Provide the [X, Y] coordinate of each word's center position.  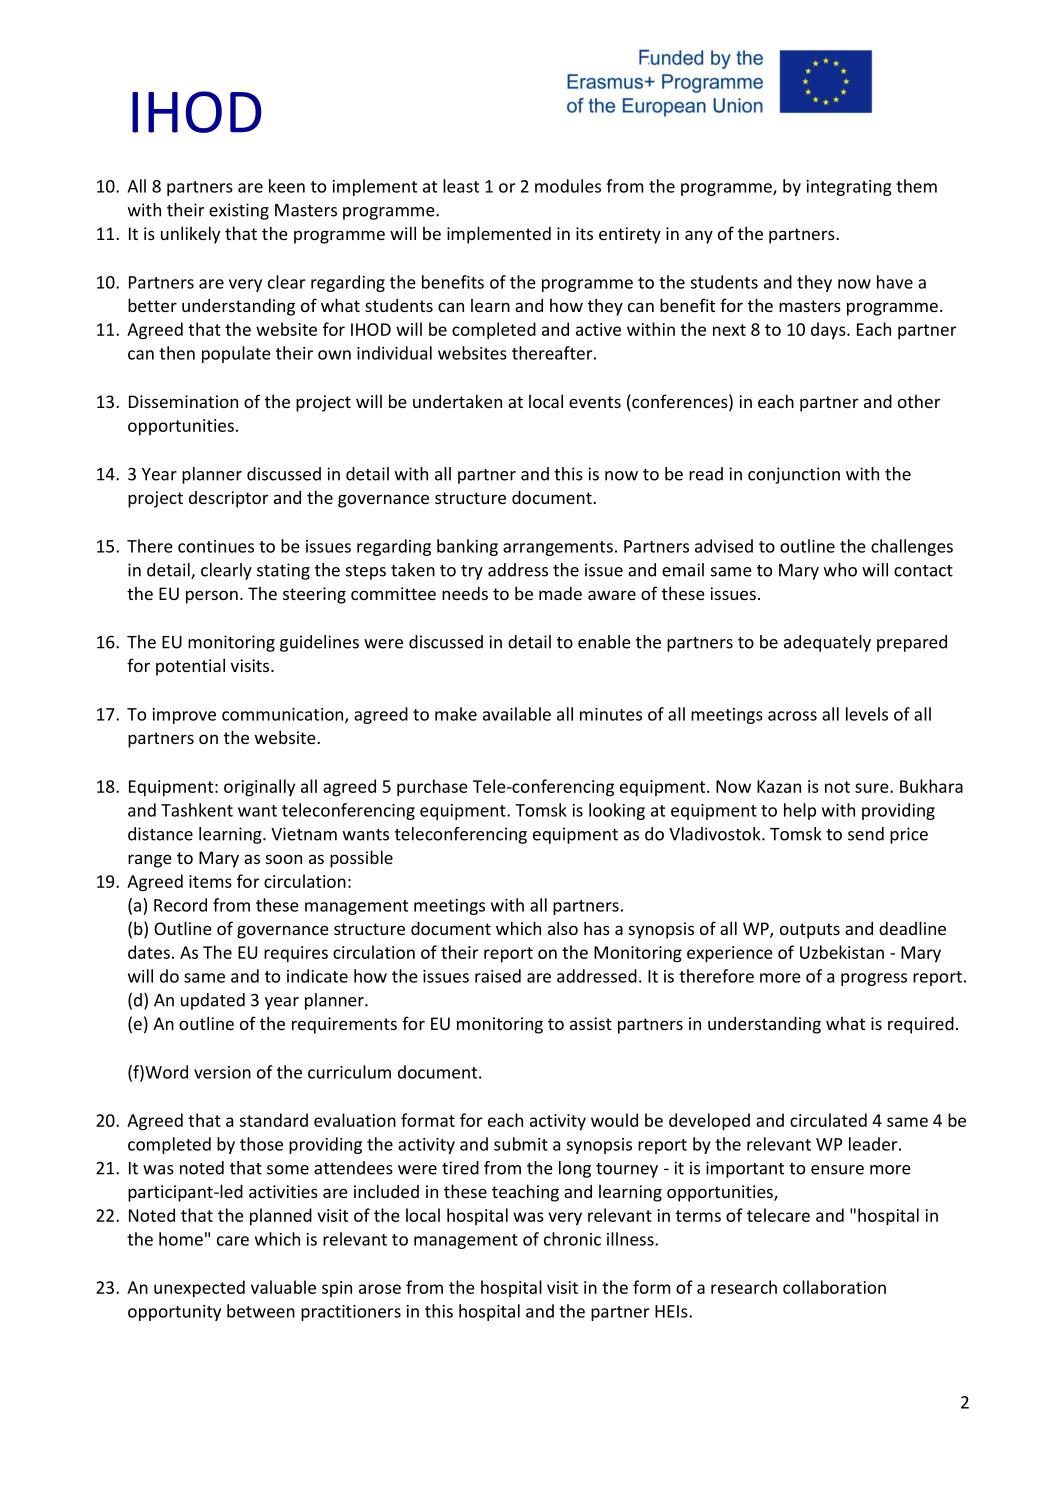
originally [259, 788]
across [792, 716]
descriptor [229, 499]
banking [467, 547]
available [517, 714]
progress [874, 979]
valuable [283, 1287]
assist [591, 1023]
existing [239, 211]
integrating [849, 188]
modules [568, 186]
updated [213, 1001]
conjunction [794, 475]
